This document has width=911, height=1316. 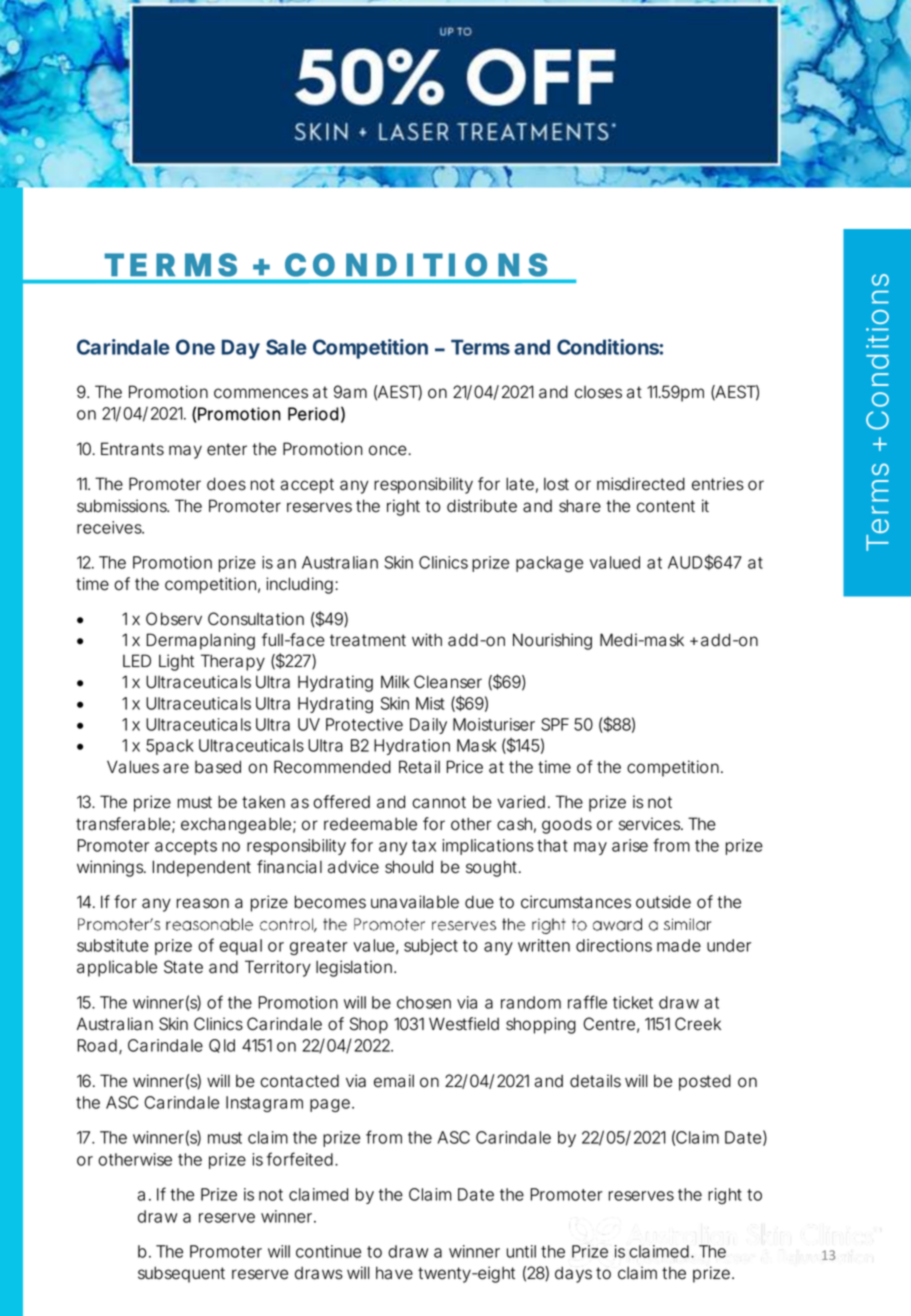 I want to click on cannot, so click(x=439, y=802).
